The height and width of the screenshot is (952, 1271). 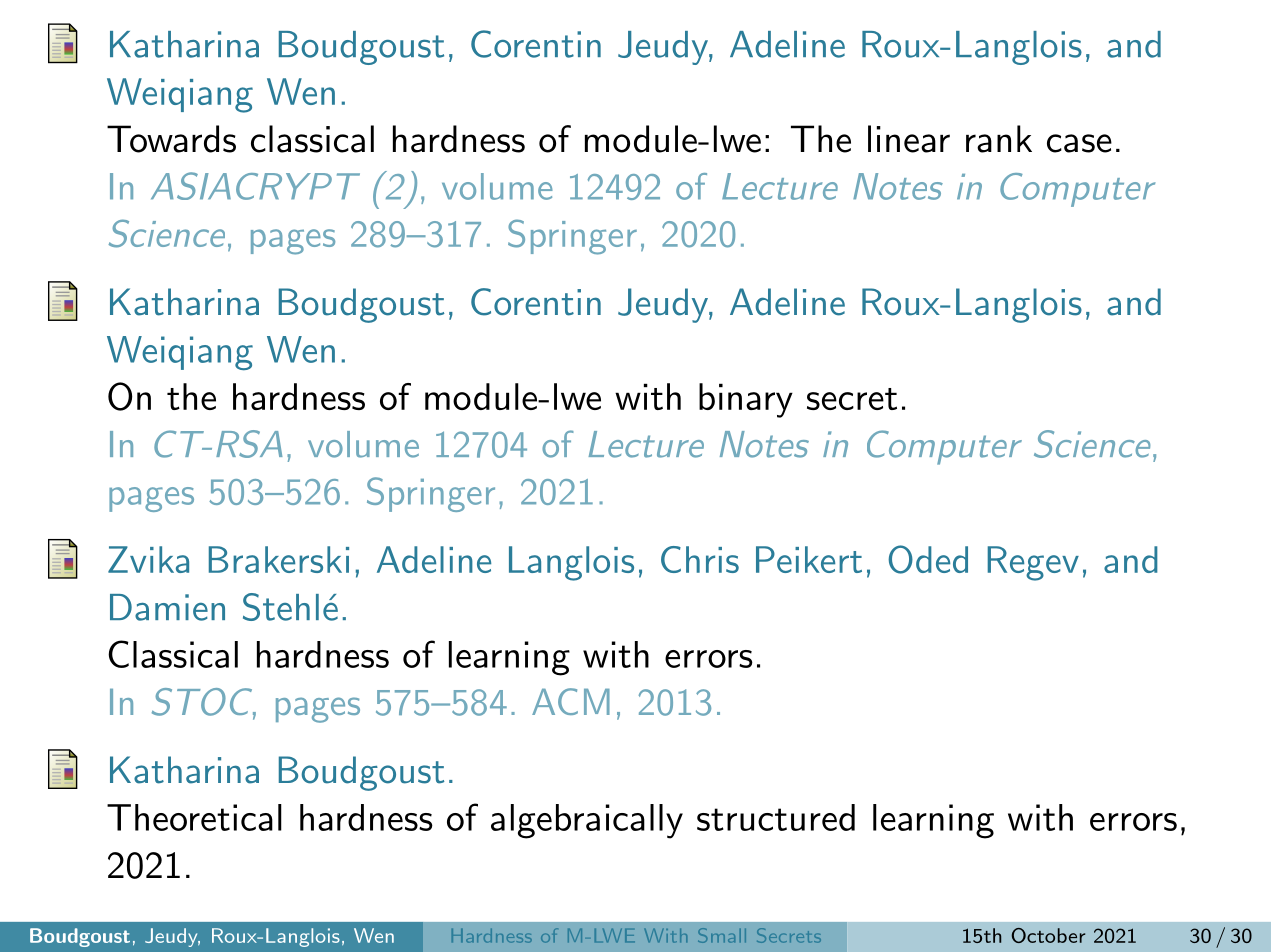 I want to click on Oded, so click(x=928, y=559).
